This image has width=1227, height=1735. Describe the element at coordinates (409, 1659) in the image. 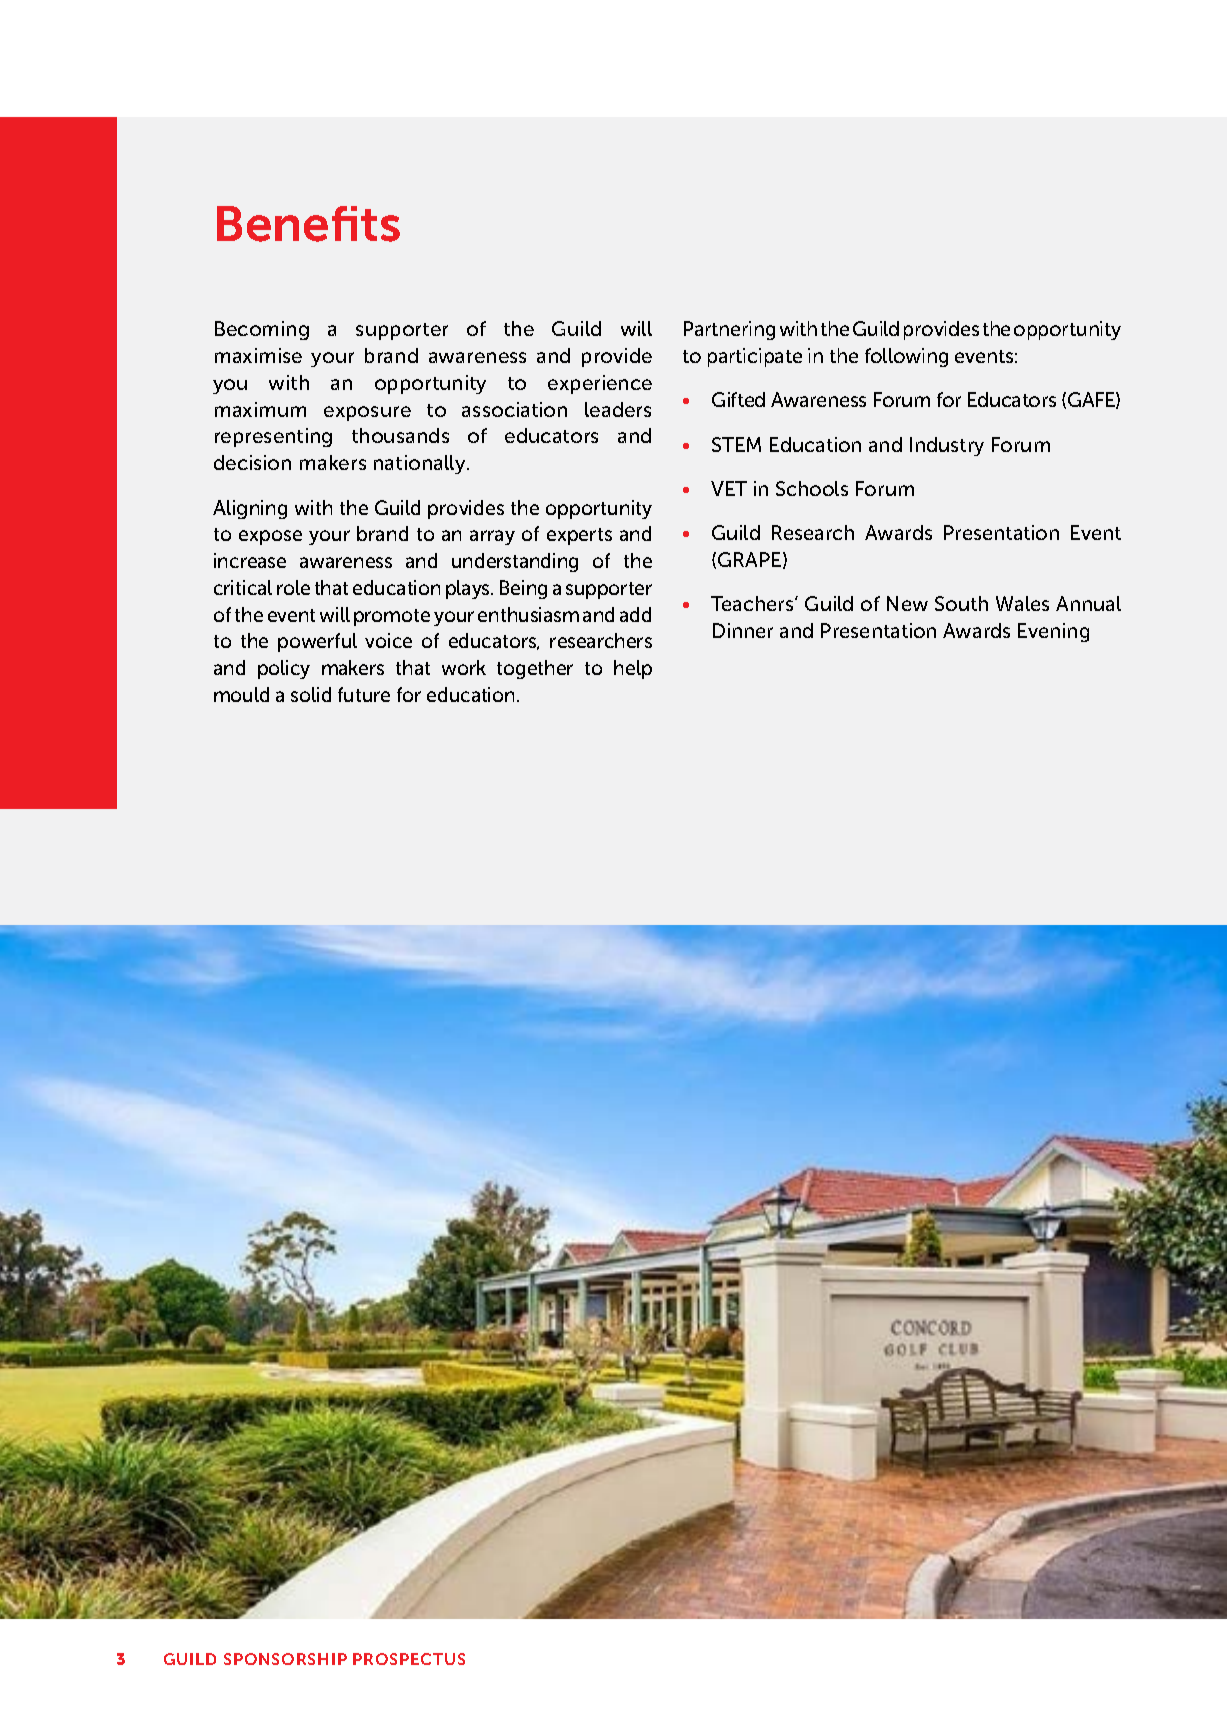

I see `PROSPECTUS` at that location.
